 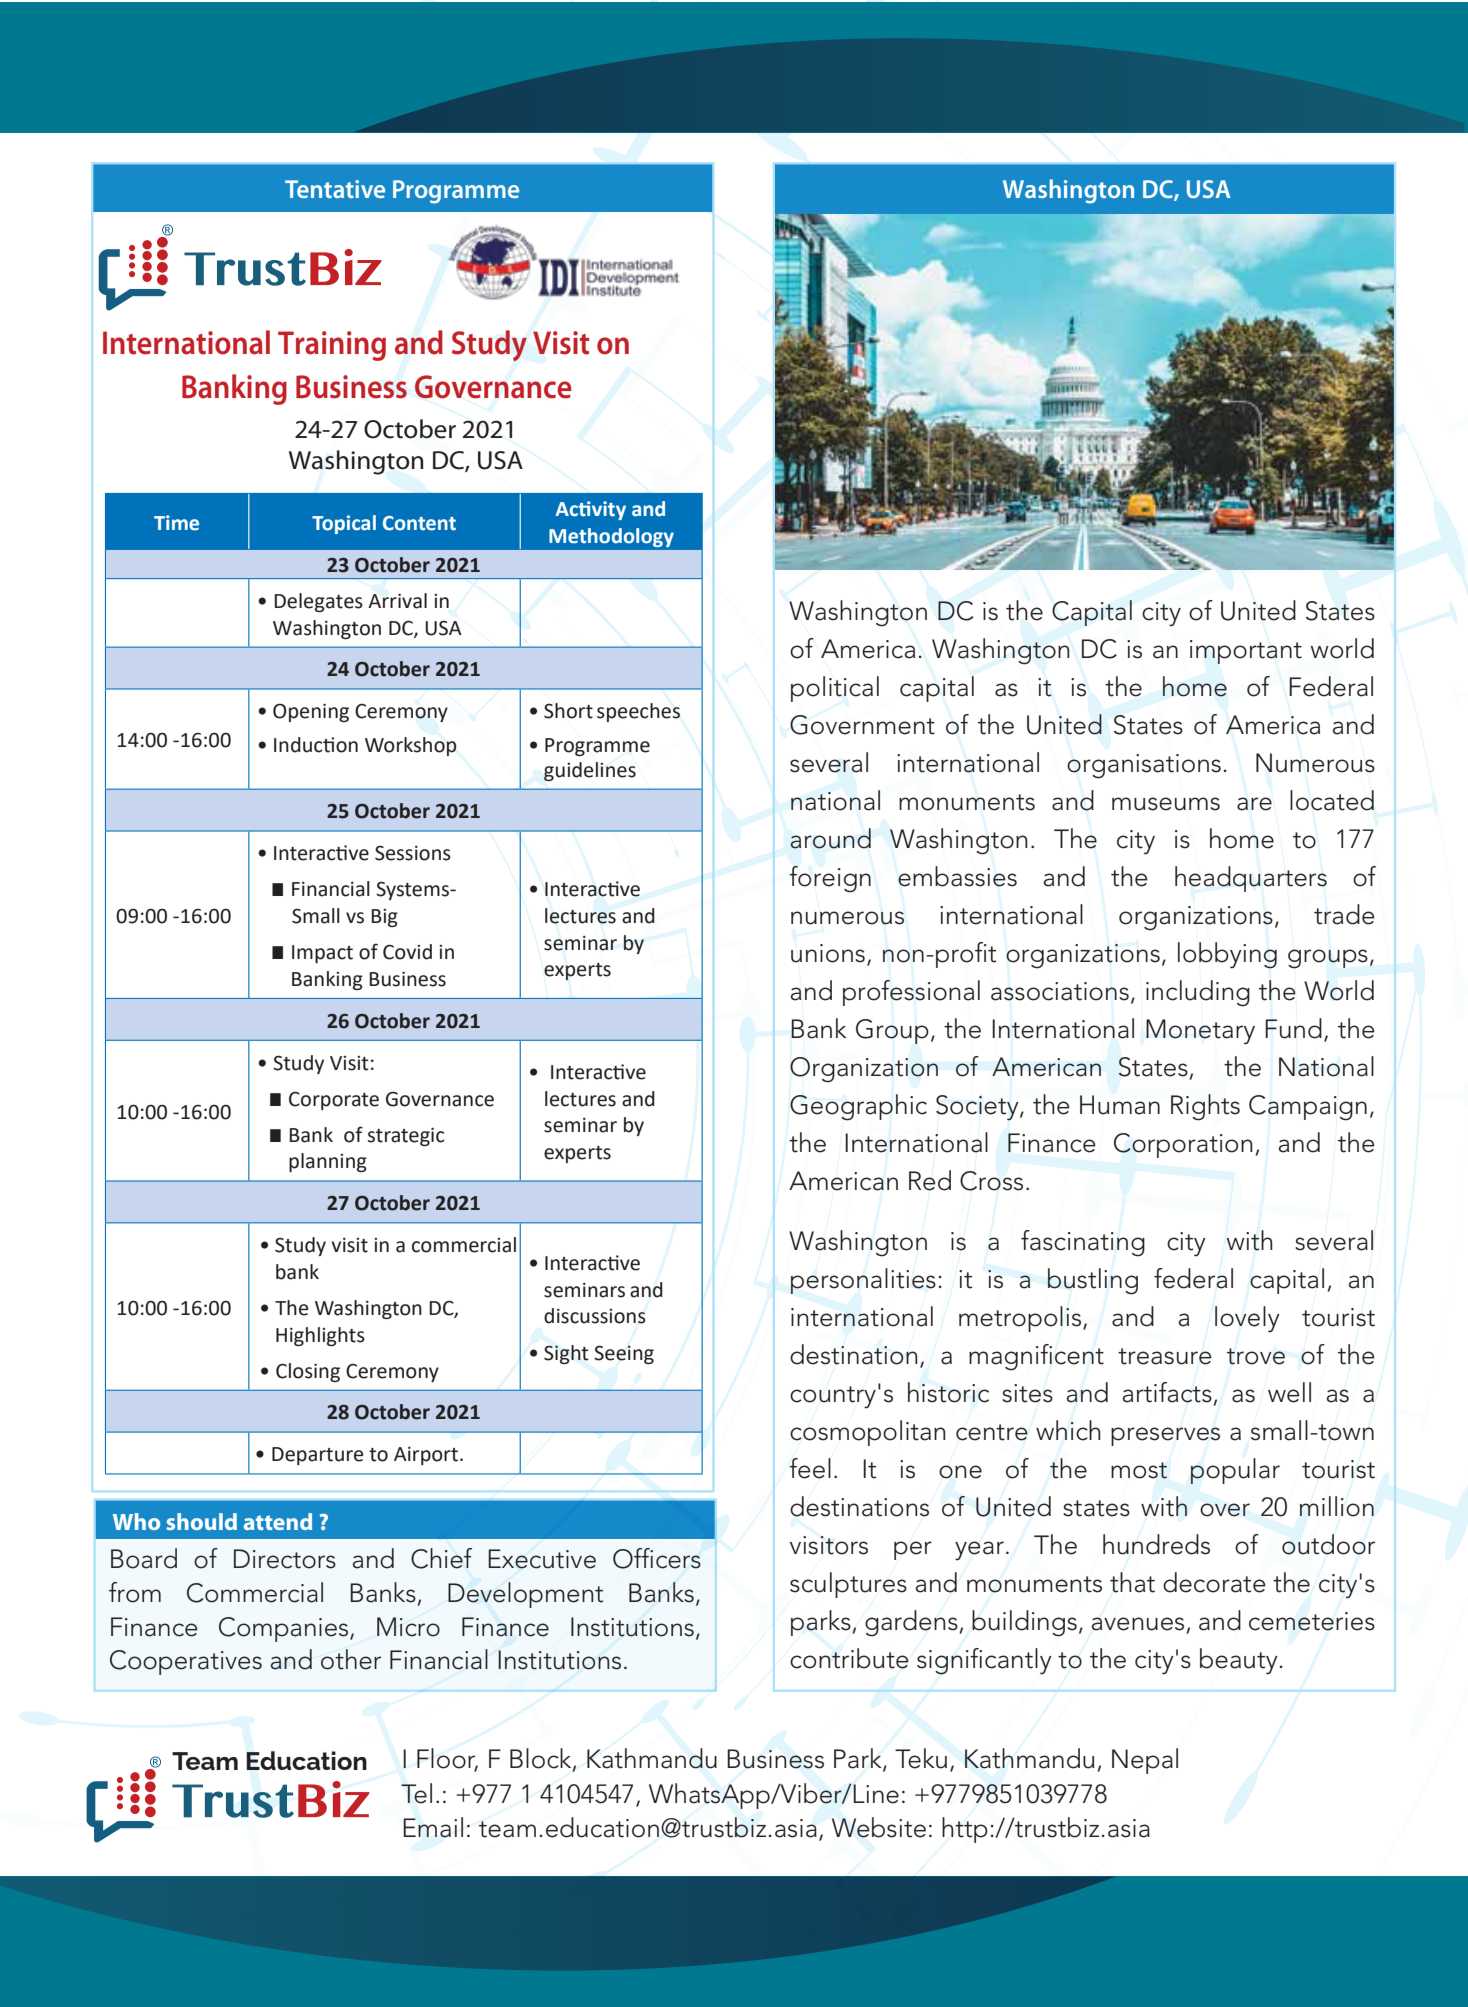 I want to click on artifacts, so click(x=1167, y=1392).
